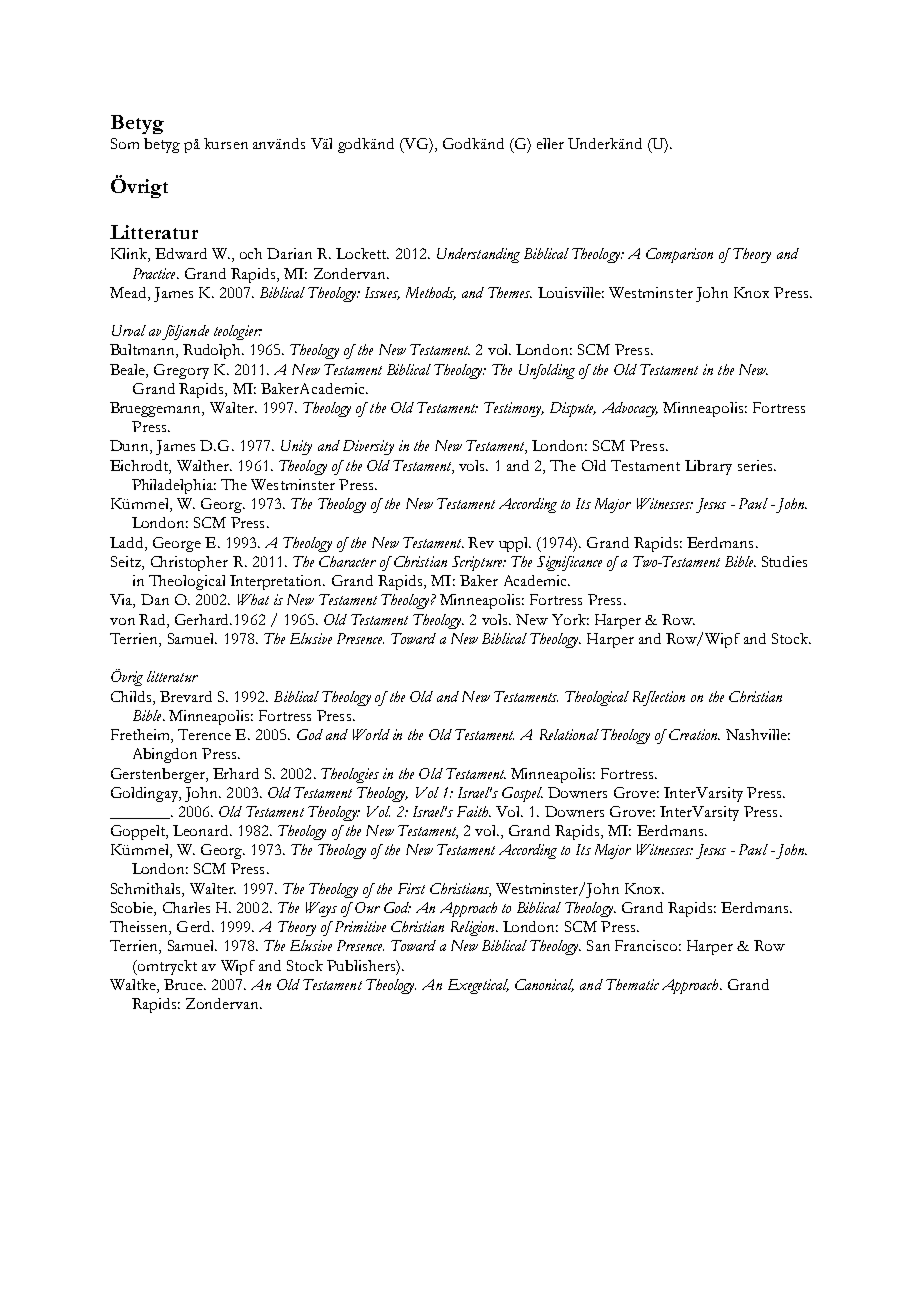 This screenshot has height=1308, width=924. What do you see at coordinates (204, 465) in the screenshot?
I see `Walther` at bounding box center [204, 465].
